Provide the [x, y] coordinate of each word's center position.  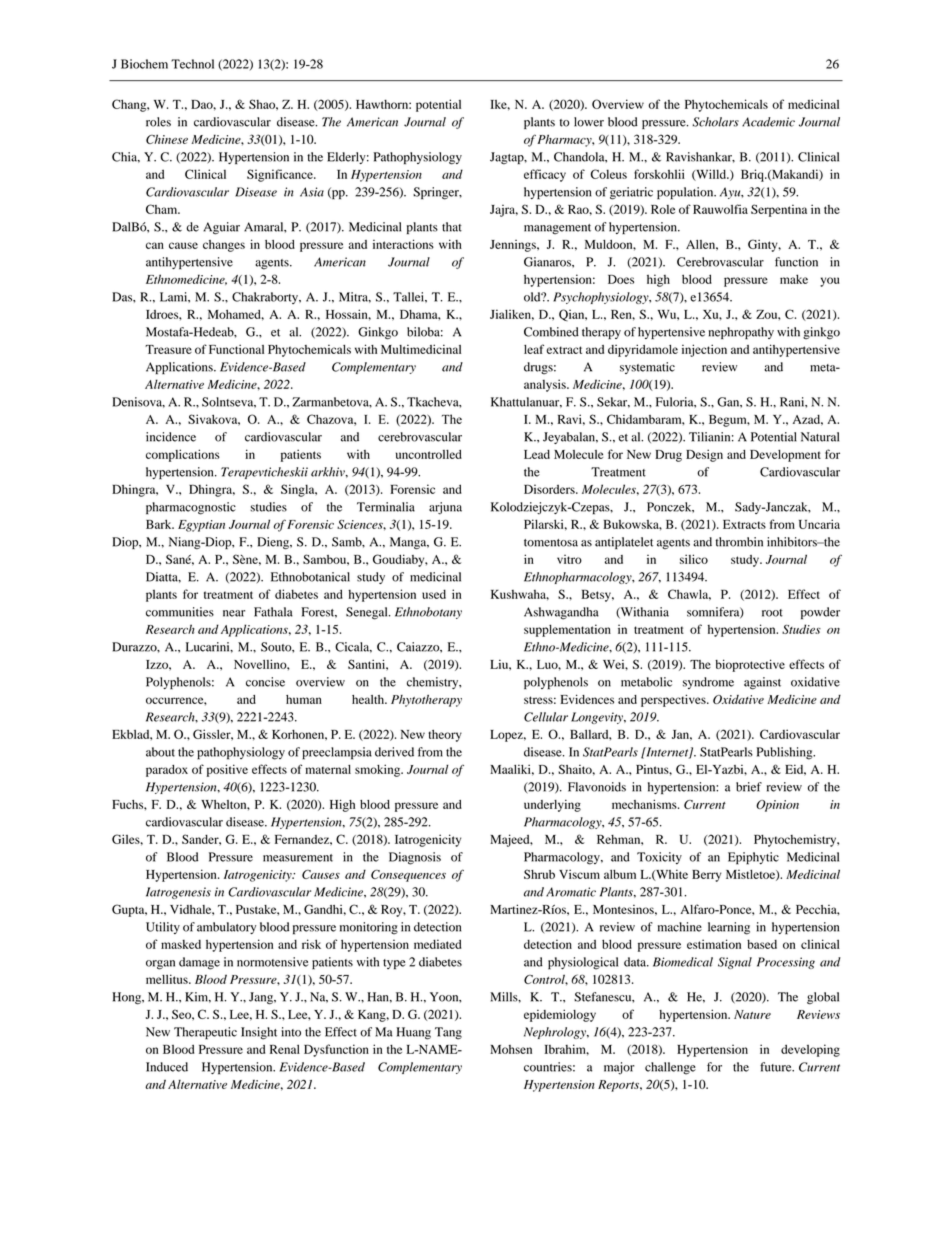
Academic [768, 122]
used [434, 594]
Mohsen [511, 1049]
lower [589, 122]
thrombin [739, 542]
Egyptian [201, 526]
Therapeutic [205, 1033]
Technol [192, 64]
